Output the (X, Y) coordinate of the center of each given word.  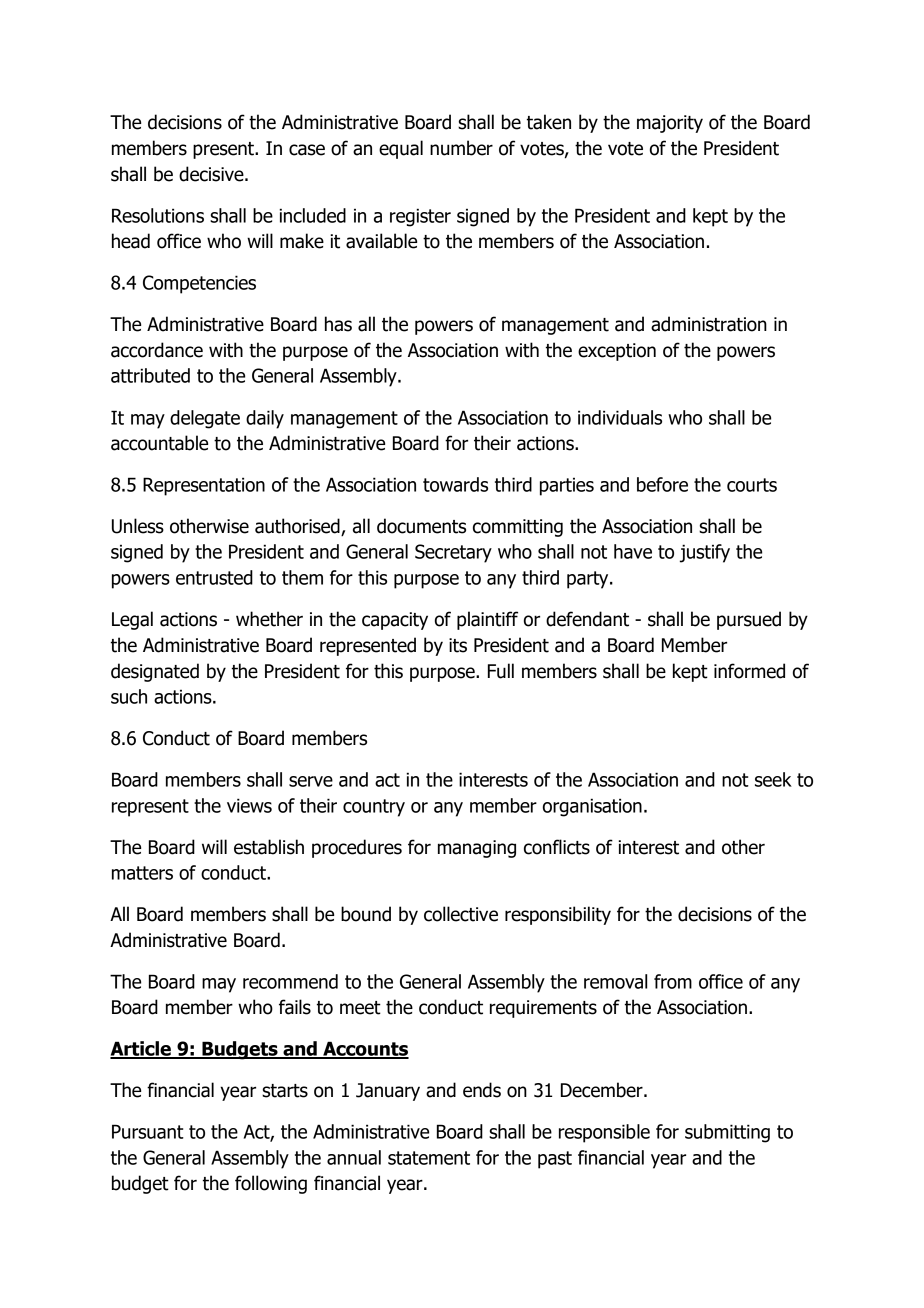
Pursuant (148, 1131)
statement (429, 1158)
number (461, 148)
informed (749, 671)
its (458, 645)
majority (670, 124)
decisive (212, 174)
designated (155, 672)
